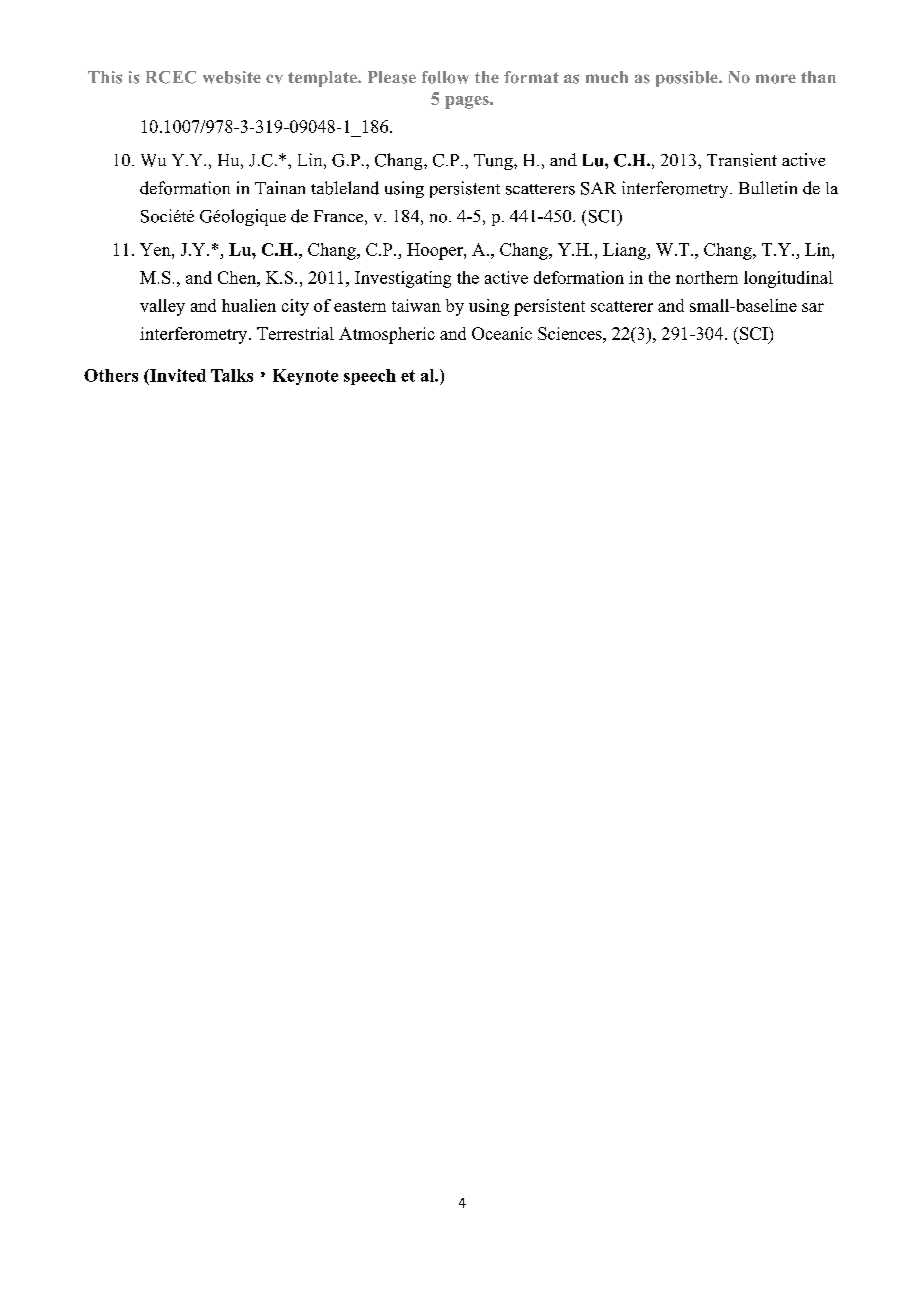  What do you see at coordinates (156, 249) in the image?
I see `Yen` at bounding box center [156, 249].
